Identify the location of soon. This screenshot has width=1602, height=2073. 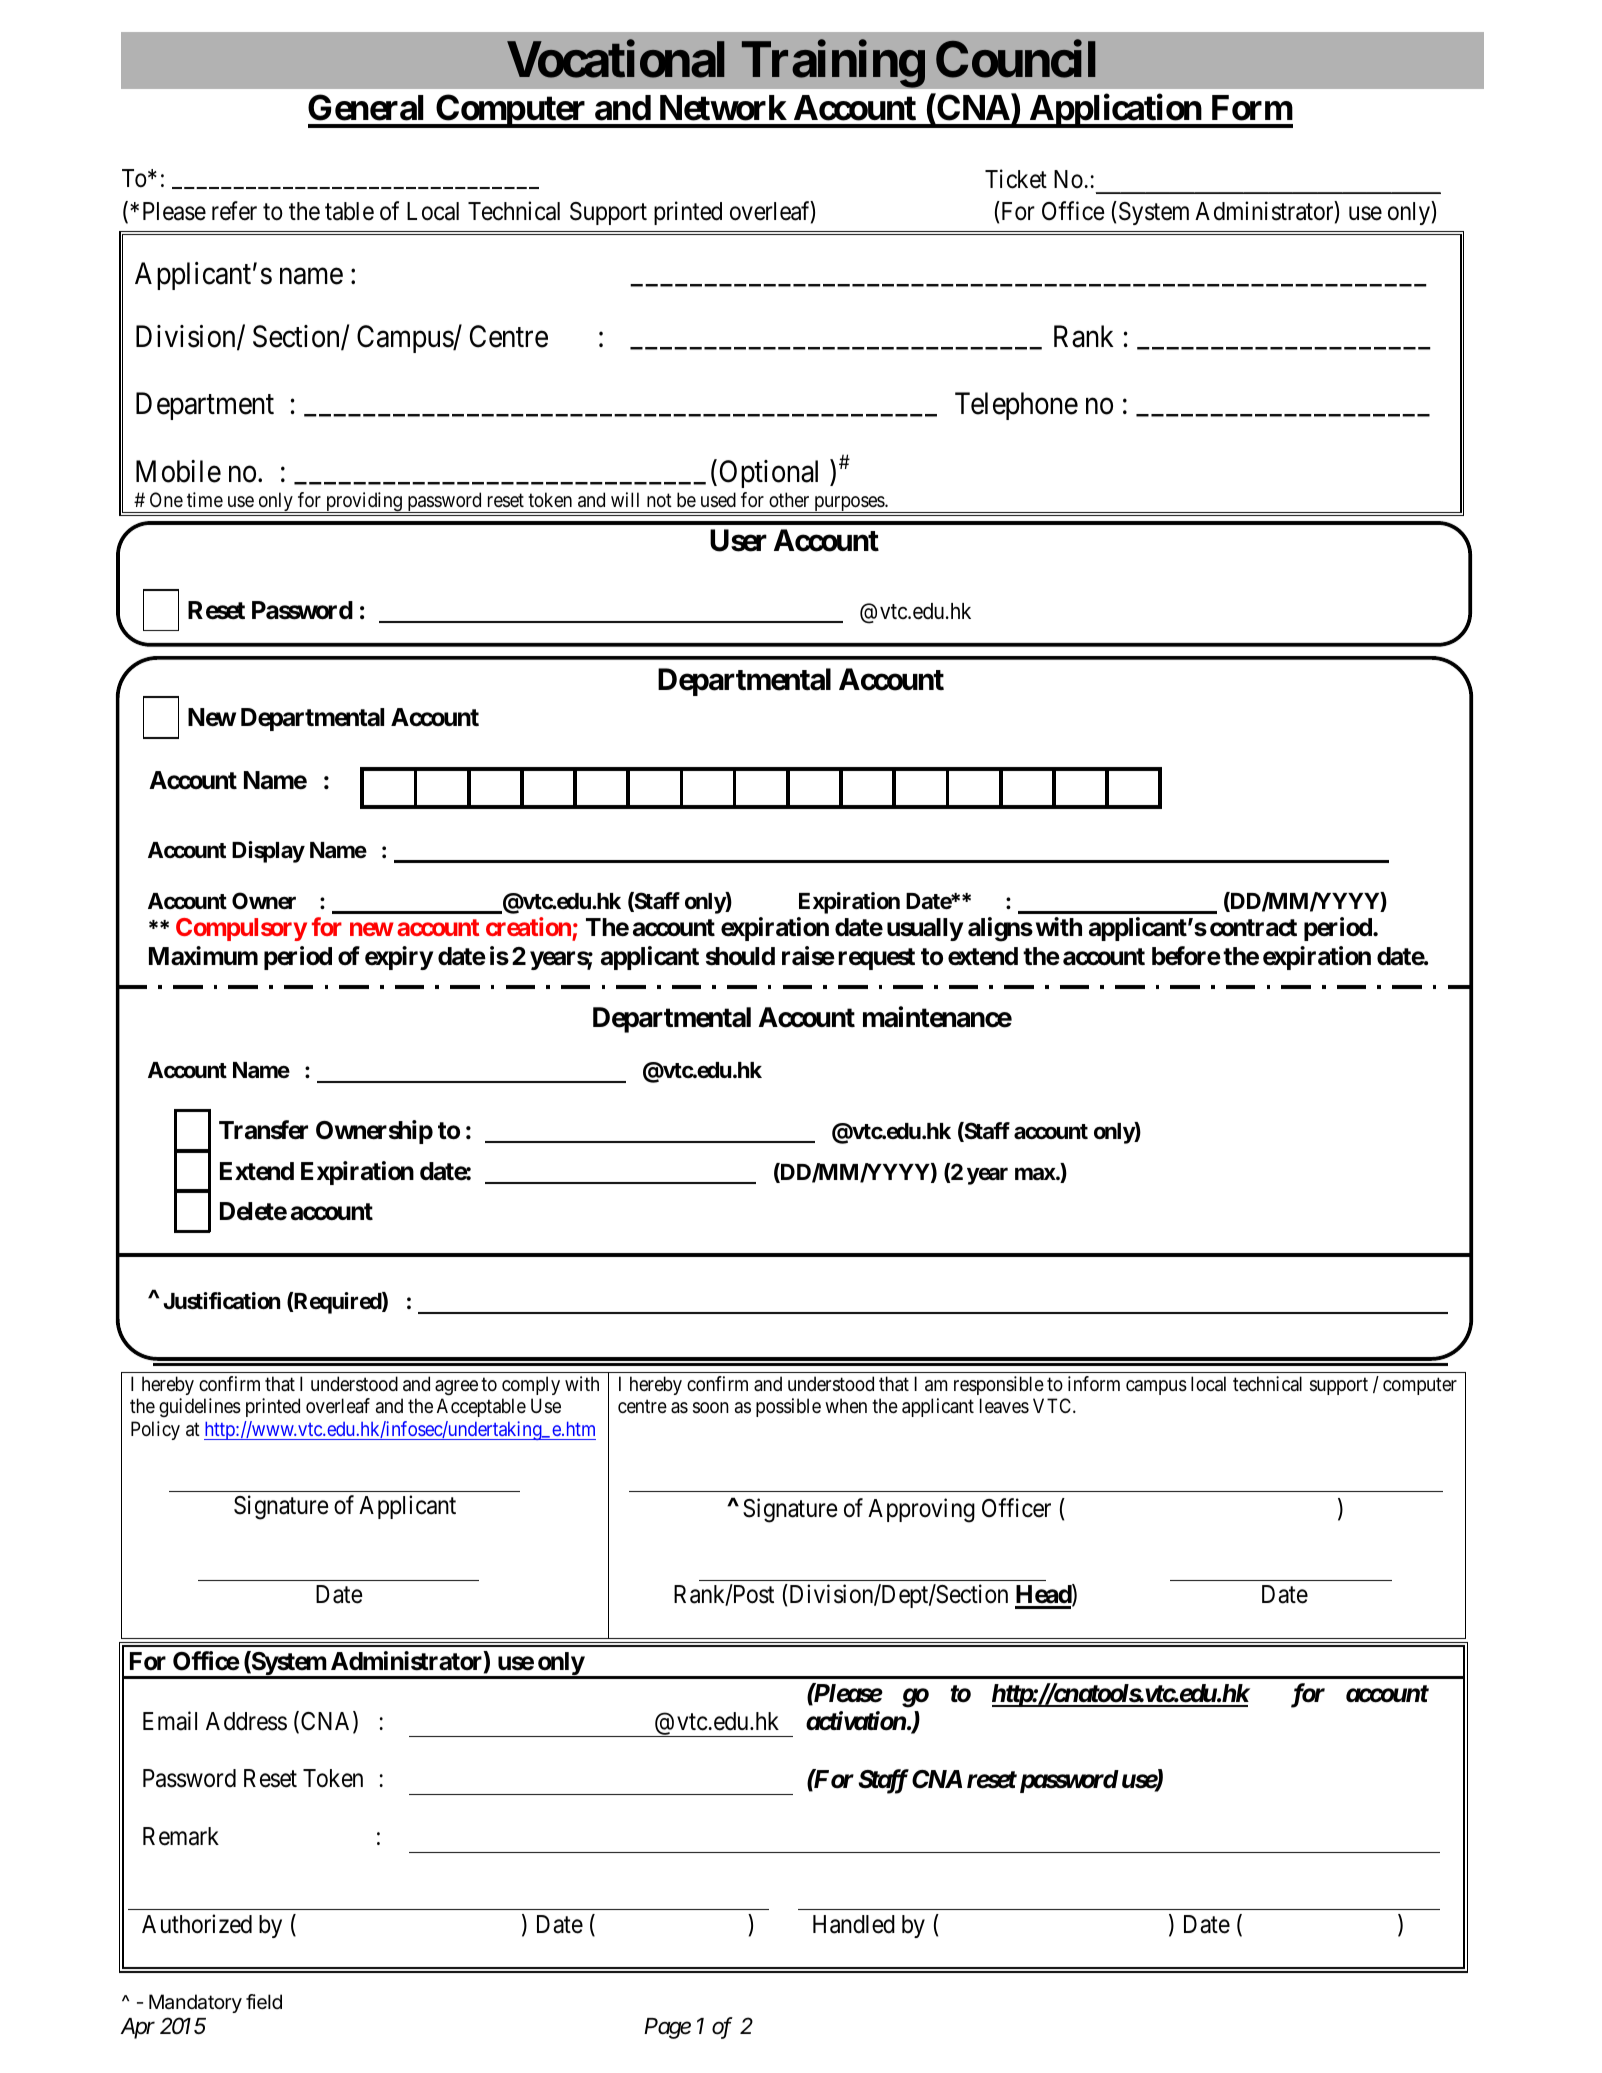
(711, 1408).
